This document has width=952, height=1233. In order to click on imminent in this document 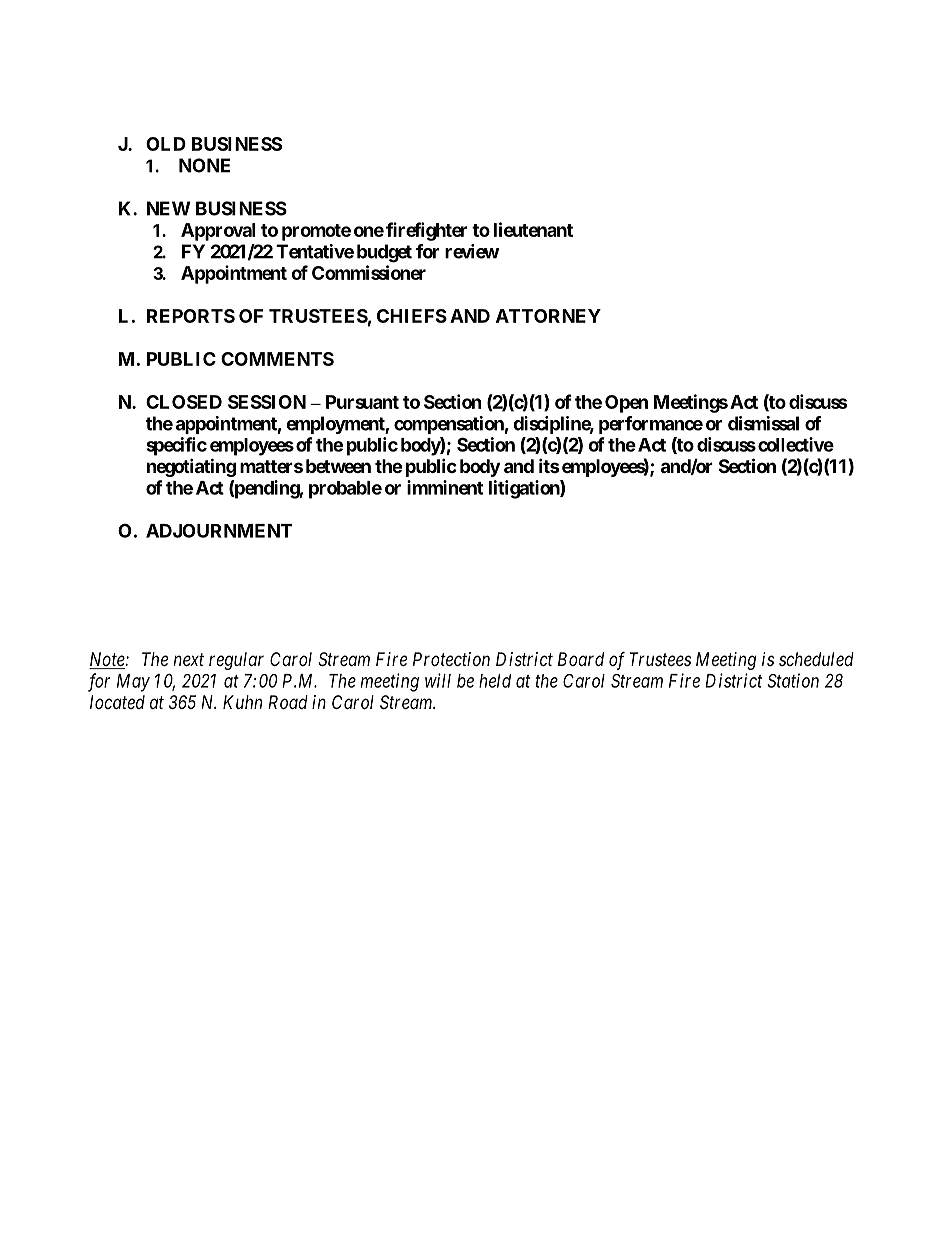, I will do `click(445, 487)`.
